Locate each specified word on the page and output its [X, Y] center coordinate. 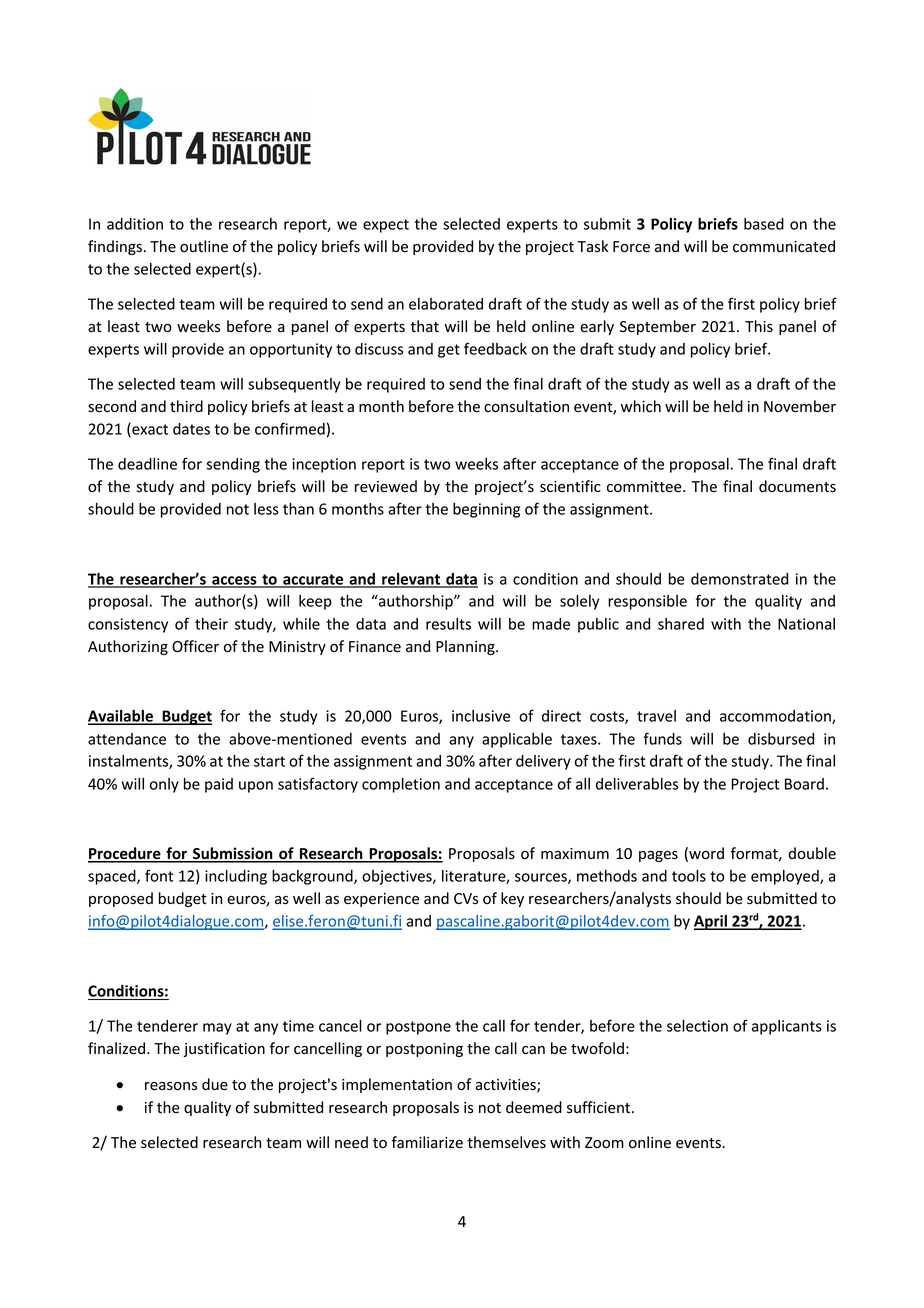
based [764, 224]
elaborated [446, 304]
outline [204, 246]
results [448, 624]
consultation [526, 406]
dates [191, 429]
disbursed [781, 739]
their [211, 624]
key [512, 899]
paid [219, 785]
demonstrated [739, 579]
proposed [121, 899]
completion [401, 785]
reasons [171, 1086]
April [711, 922]
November [800, 406]
